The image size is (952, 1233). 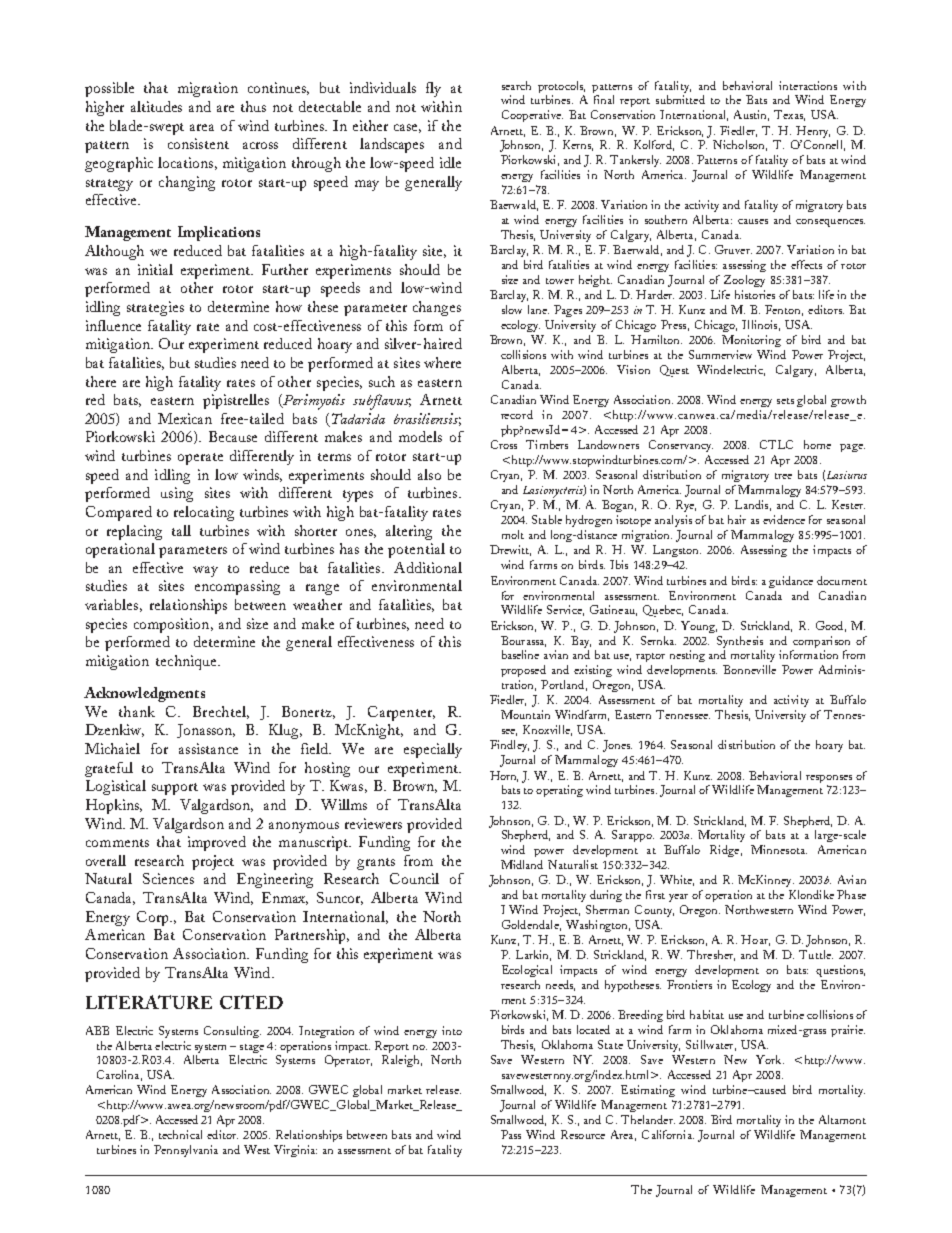 What do you see at coordinates (433, 89) in the document?
I see `fly` at bounding box center [433, 89].
